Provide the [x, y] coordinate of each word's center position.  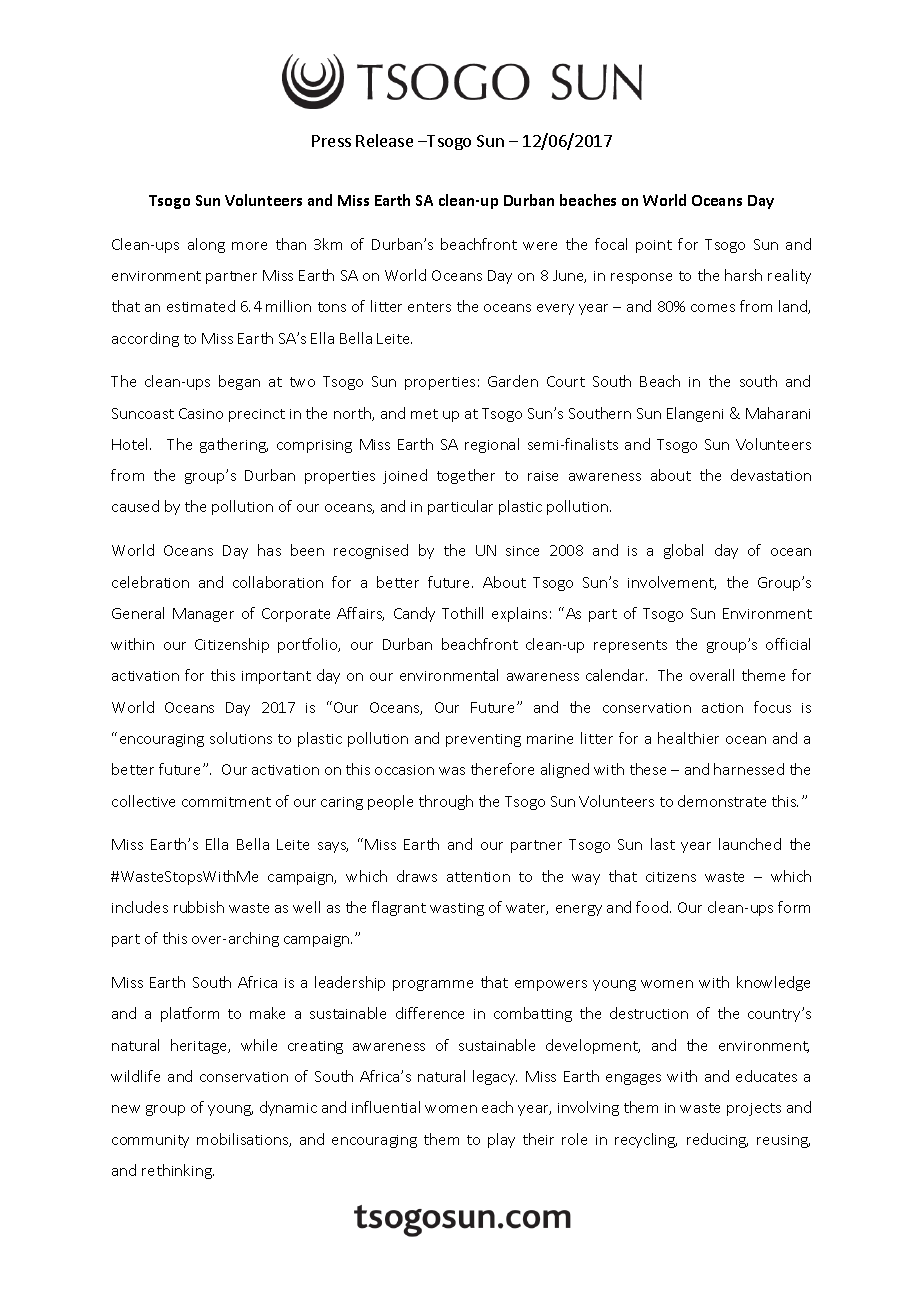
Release [384, 140]
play [501, 1140]
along [206, 245]
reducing [717, 1140]
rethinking [178, 1171]
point [654, 246]
